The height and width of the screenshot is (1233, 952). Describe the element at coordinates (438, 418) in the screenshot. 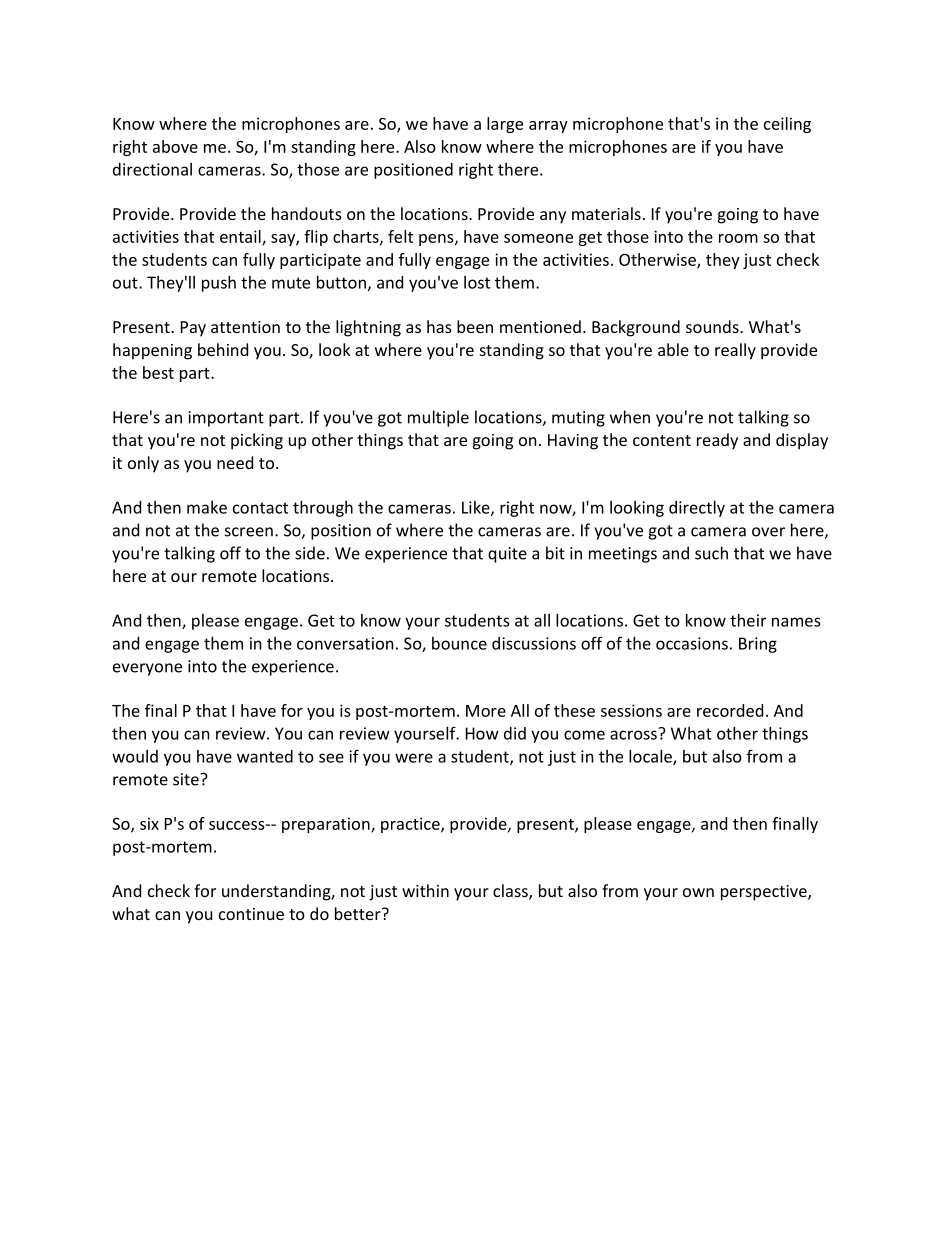

I see `multiple` at that location.
